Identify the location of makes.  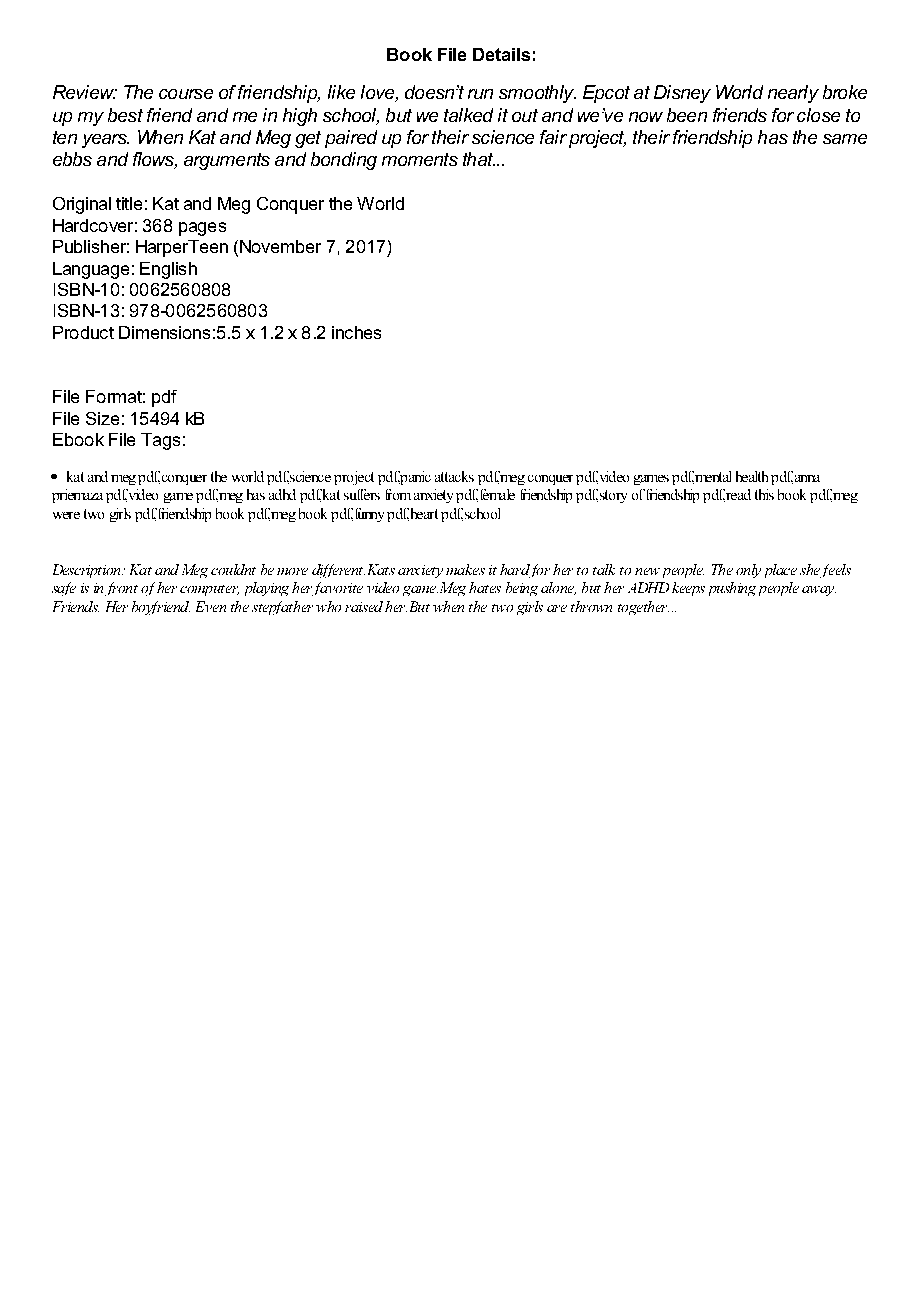
(465, 569).
